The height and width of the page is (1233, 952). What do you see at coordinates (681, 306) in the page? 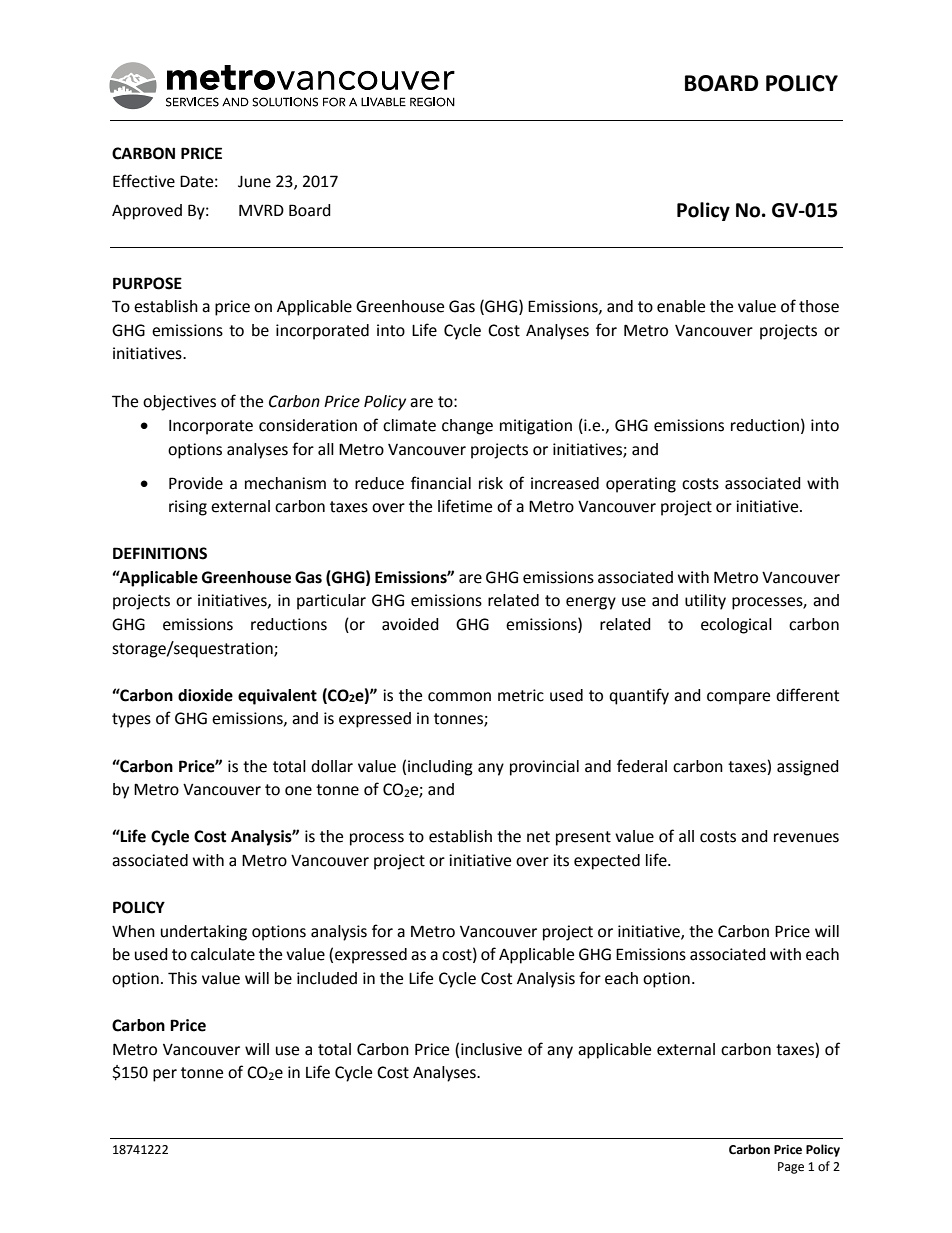
I see `enable` at bounding box center [681, 306].
